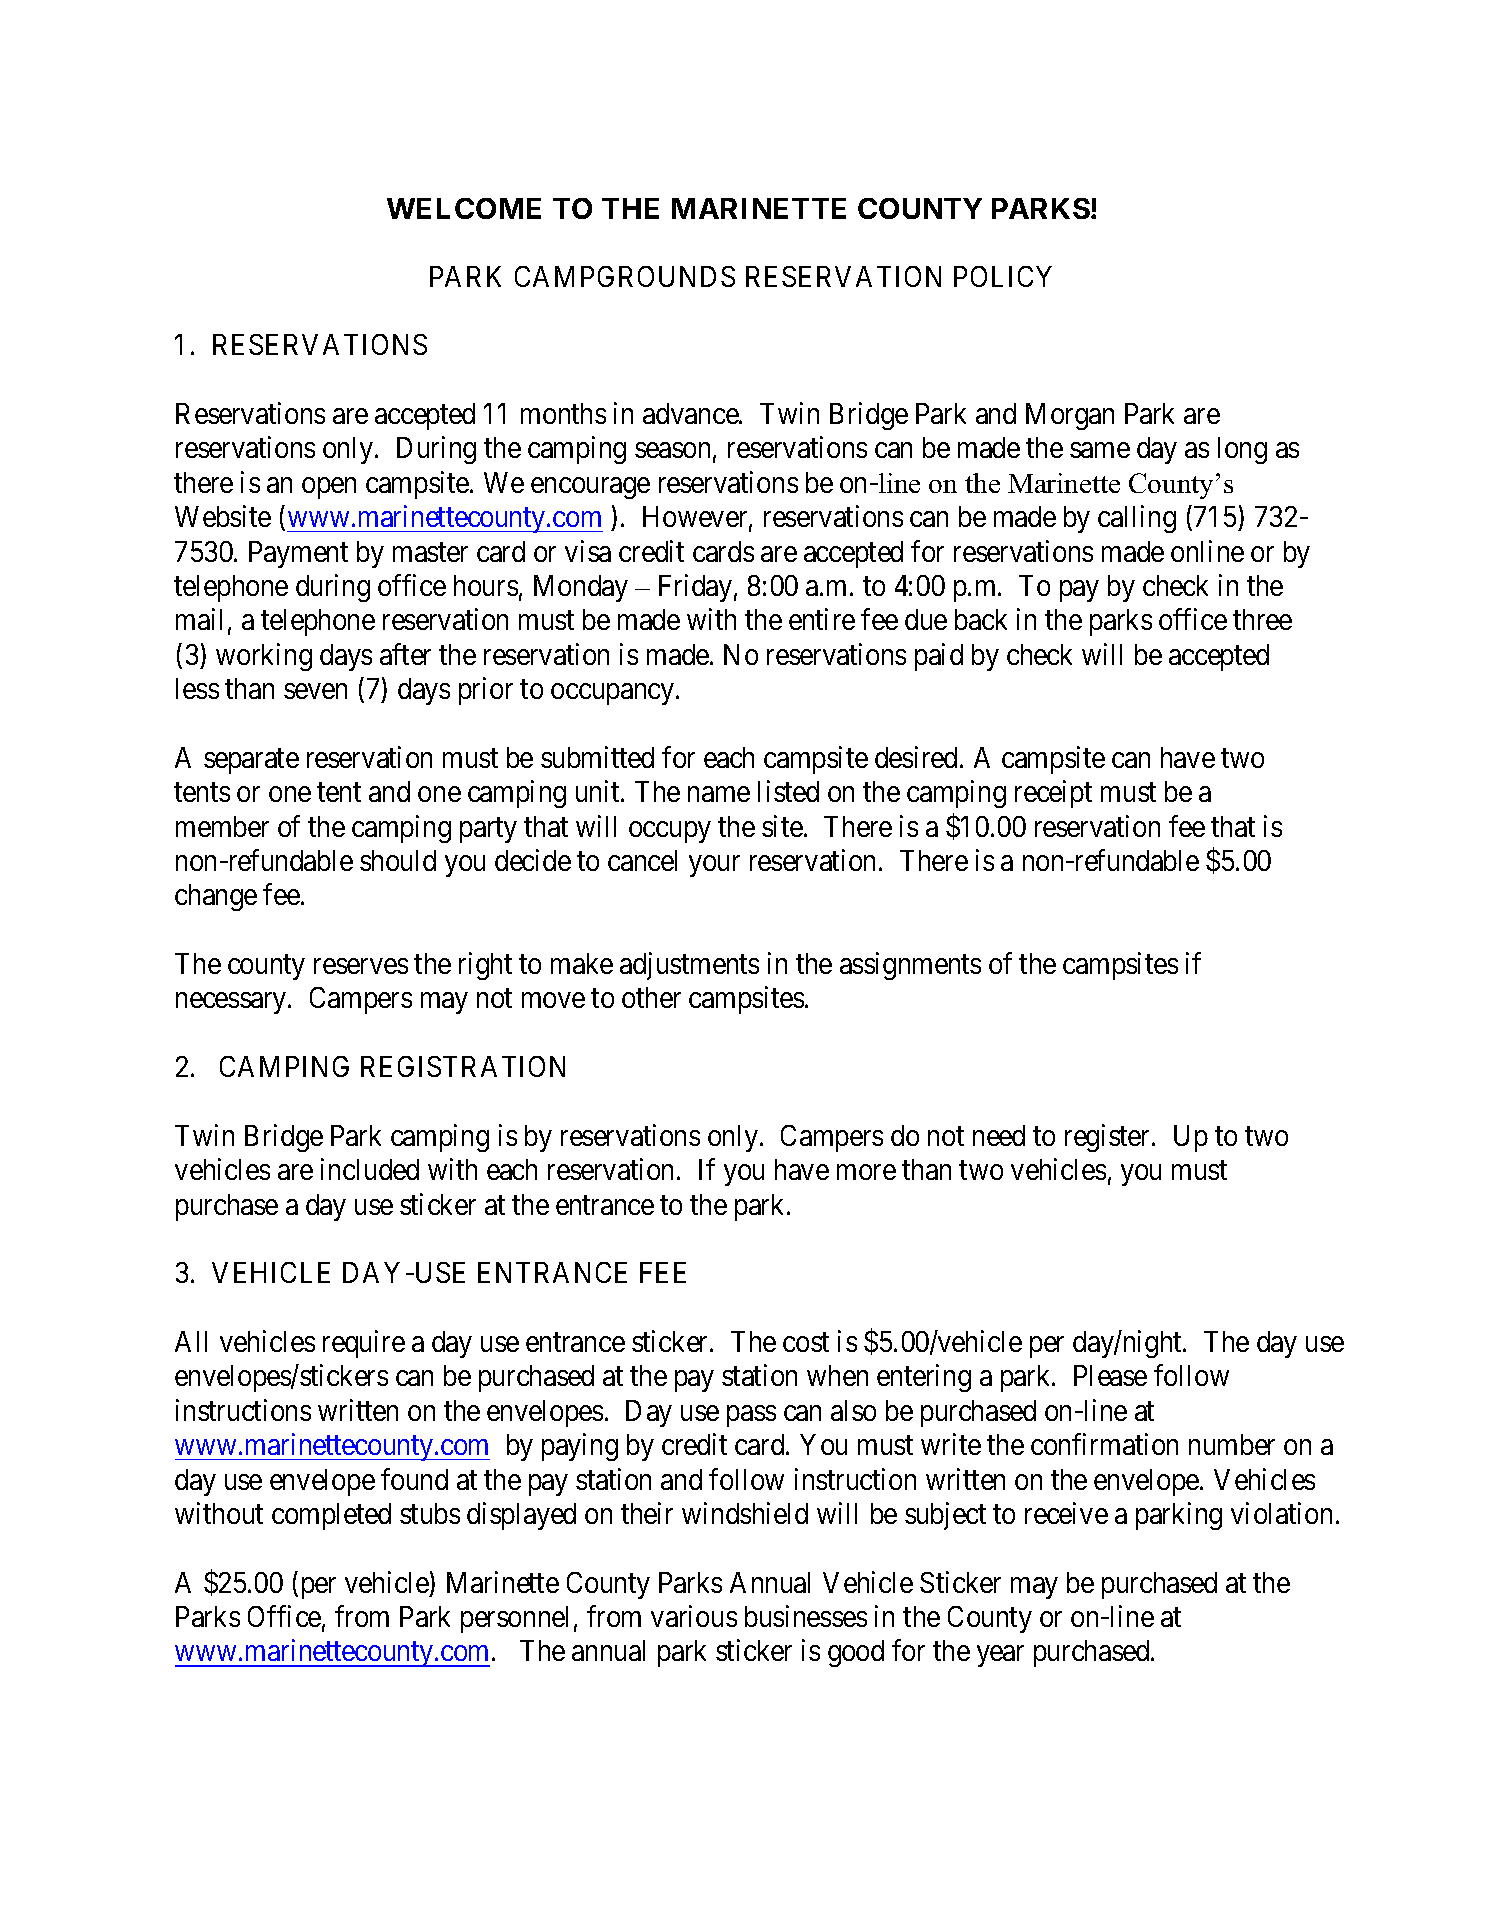  I want to click on seven, so click(315, 691).
